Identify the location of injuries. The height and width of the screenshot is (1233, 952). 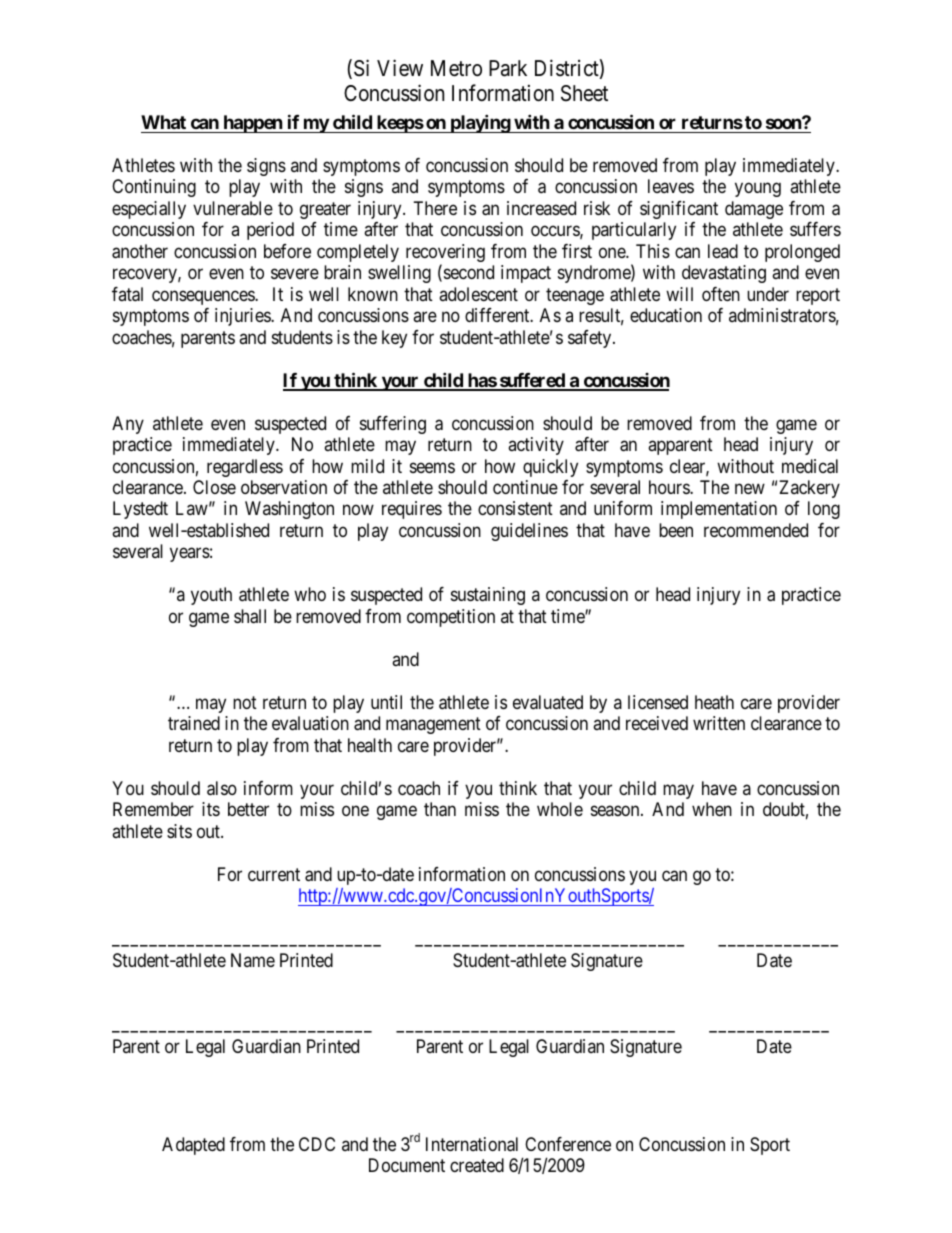
(243, 317).
